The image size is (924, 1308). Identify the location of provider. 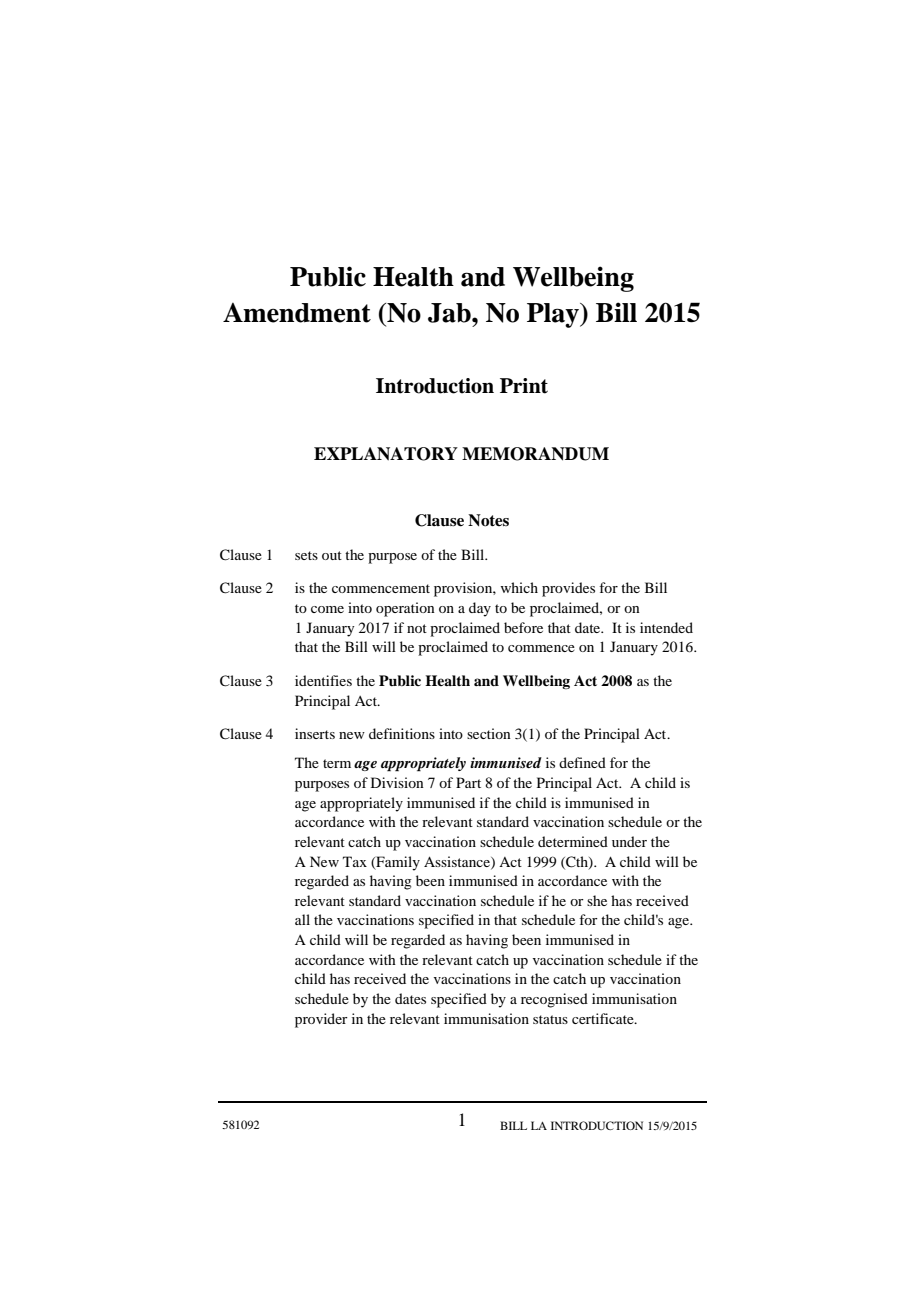
(321, 1020).
